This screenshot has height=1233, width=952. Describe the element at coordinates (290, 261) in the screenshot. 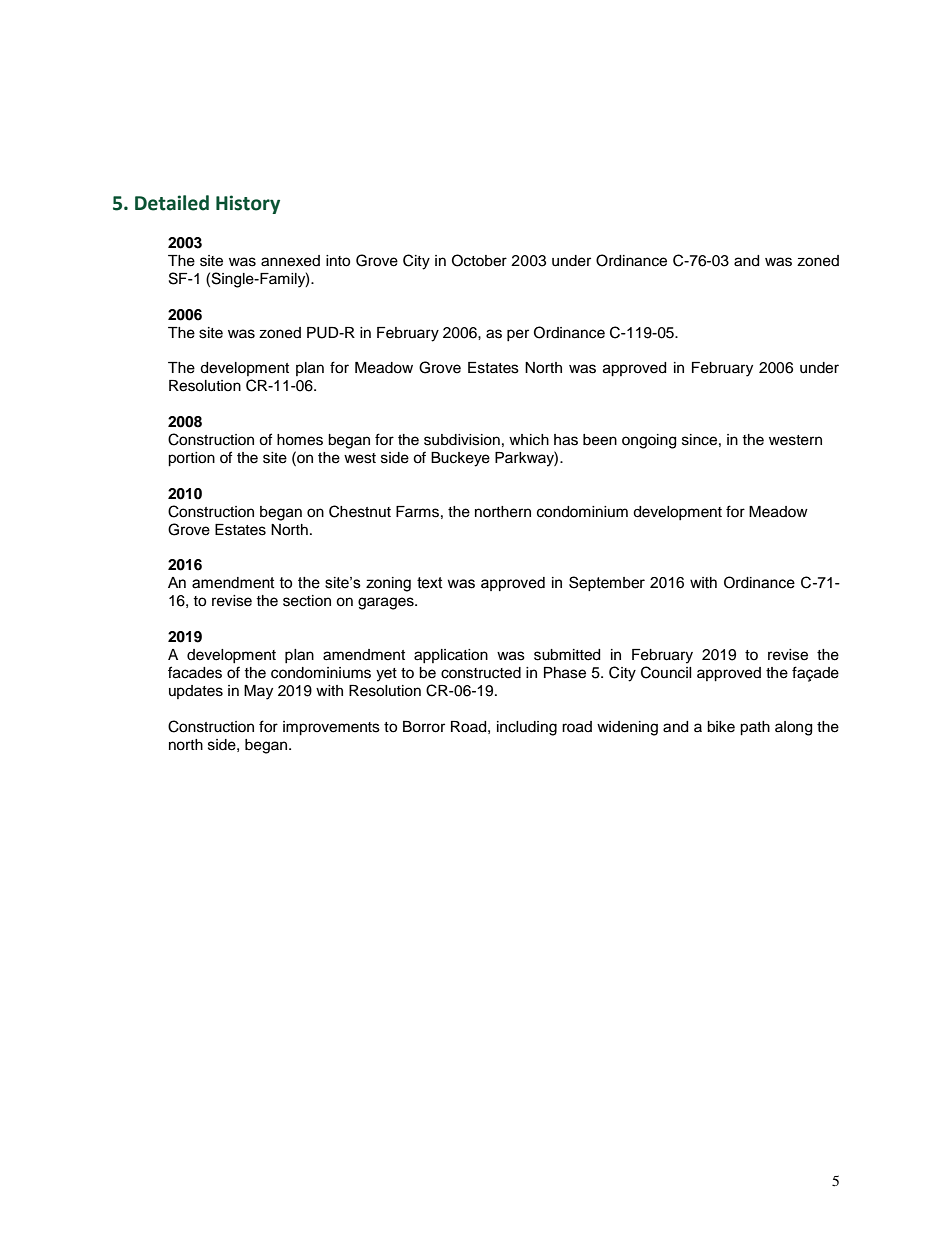

I see `annexed` at that location.
